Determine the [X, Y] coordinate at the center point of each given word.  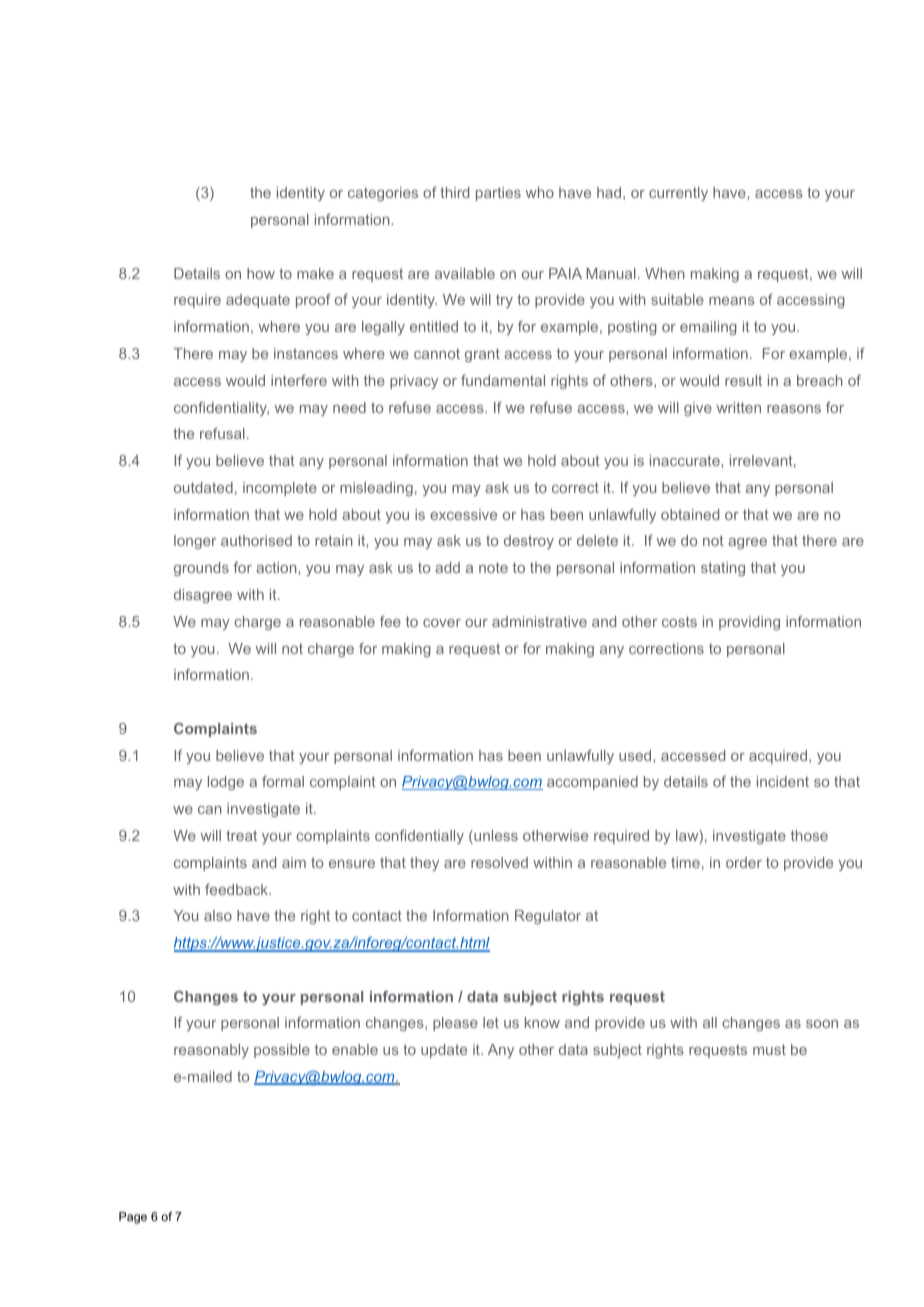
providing [749, 623]
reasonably [211, 1051]
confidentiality [221, 409]
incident [783, 781]
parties [498, 194]
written [739, 407]
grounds [201, 569]
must [769, 1049]
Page [133, 1218]
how [261, 273]
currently [678, 194]
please [455, 1024]
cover [442, 623]
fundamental [503, 380]
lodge [226, 783]
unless [495, 837]
